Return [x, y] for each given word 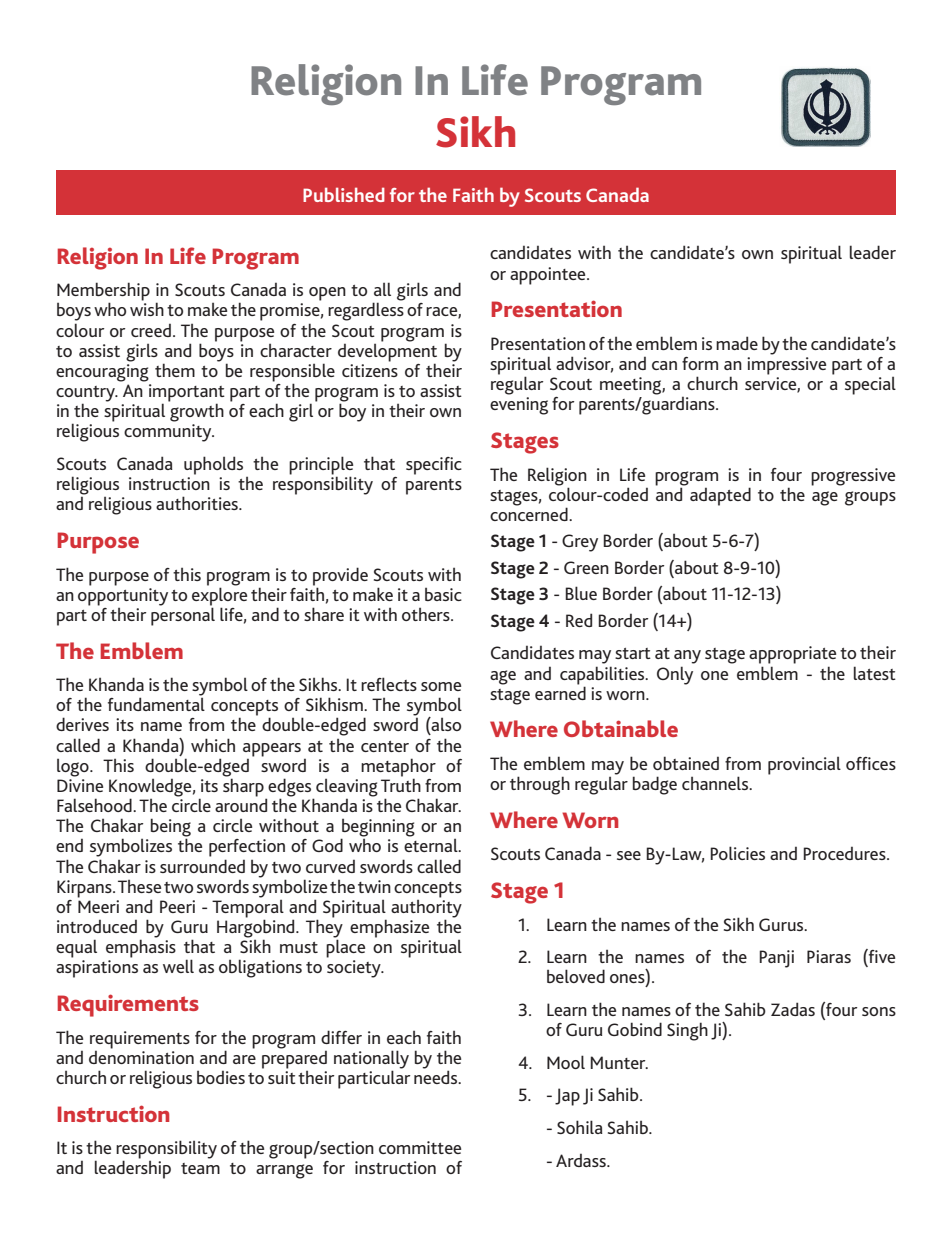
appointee [549, 276]
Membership [103, 292]
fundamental [156, 704]
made [737, 343]
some [441, 686]
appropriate [792, 655]
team [200, 1168]
